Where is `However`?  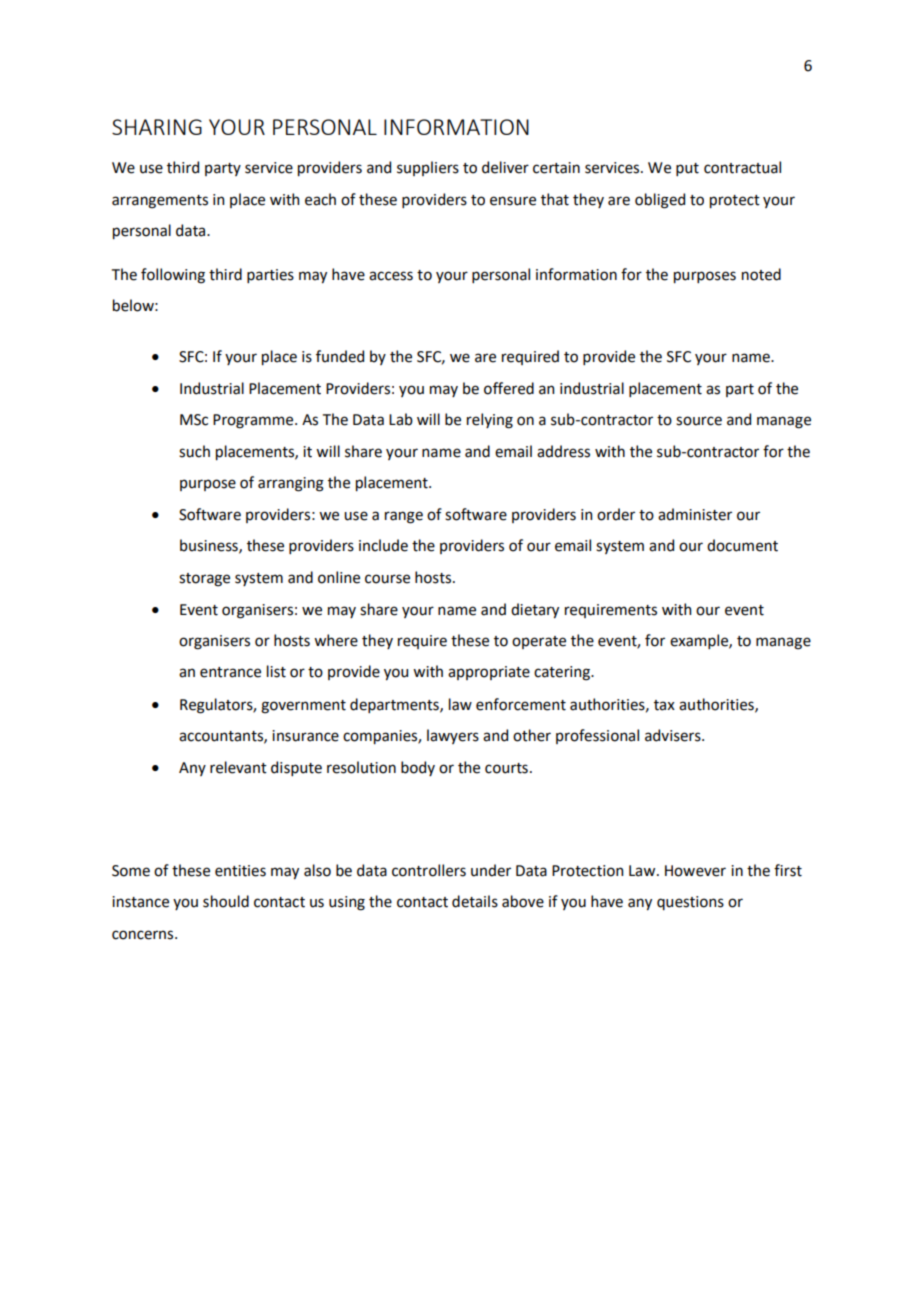 However is located at coordinates (695, 871).
